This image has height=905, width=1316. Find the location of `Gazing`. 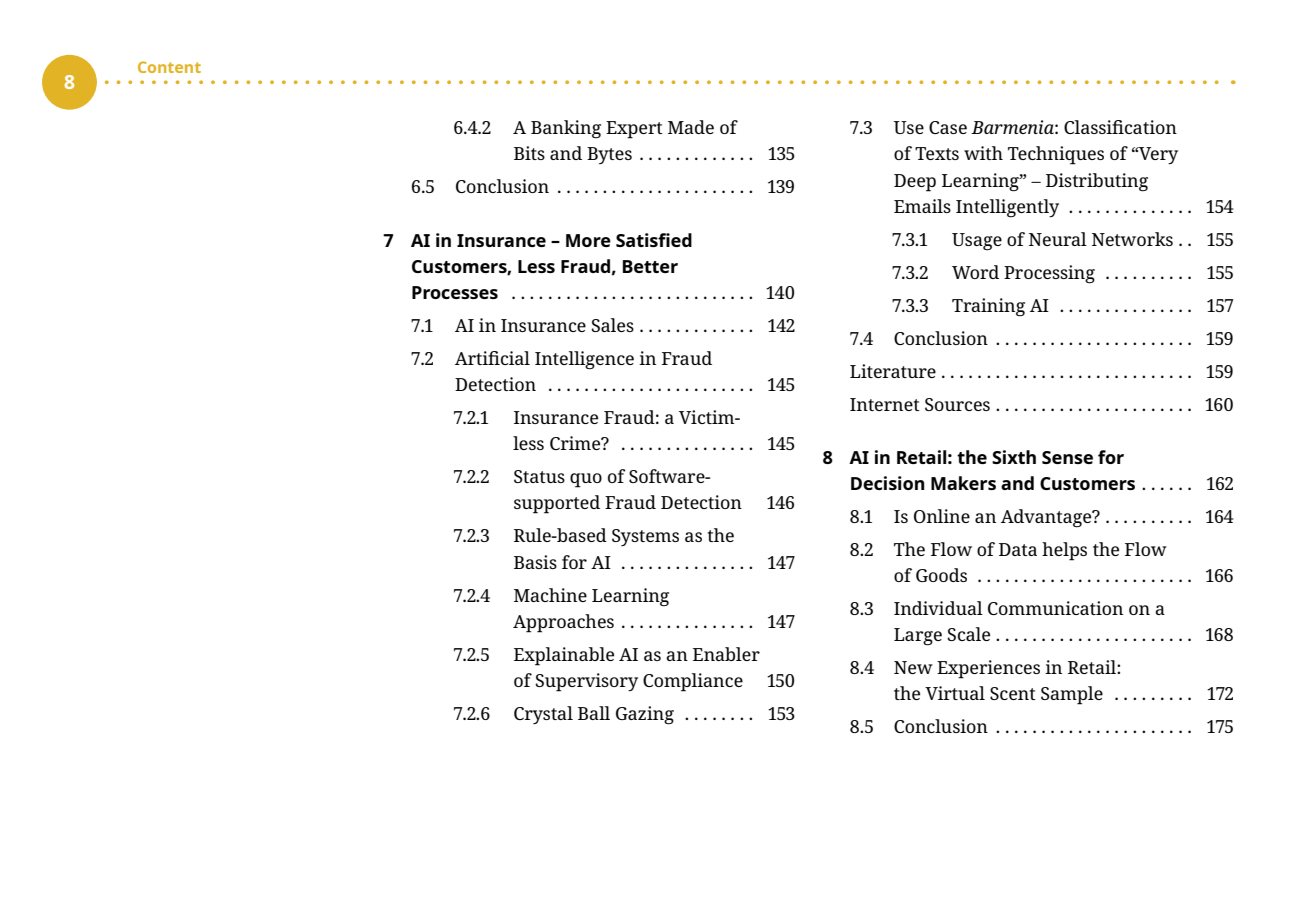

Gazing is located at coordinates (645, 715).
